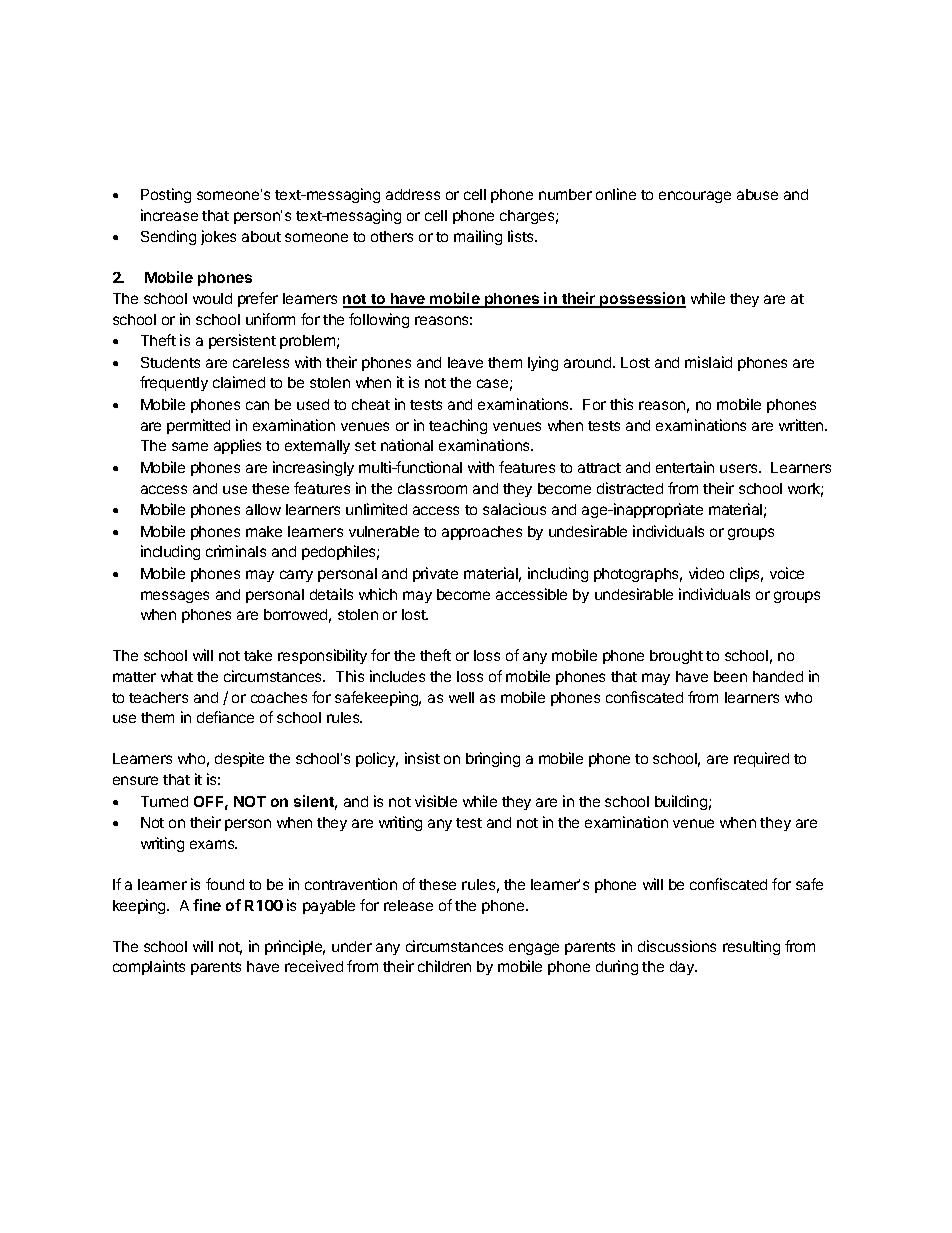 The height and width of the image is (1233, 952). Describe the element at coordinates (444, 966) in the image. I see `children` at that location.
